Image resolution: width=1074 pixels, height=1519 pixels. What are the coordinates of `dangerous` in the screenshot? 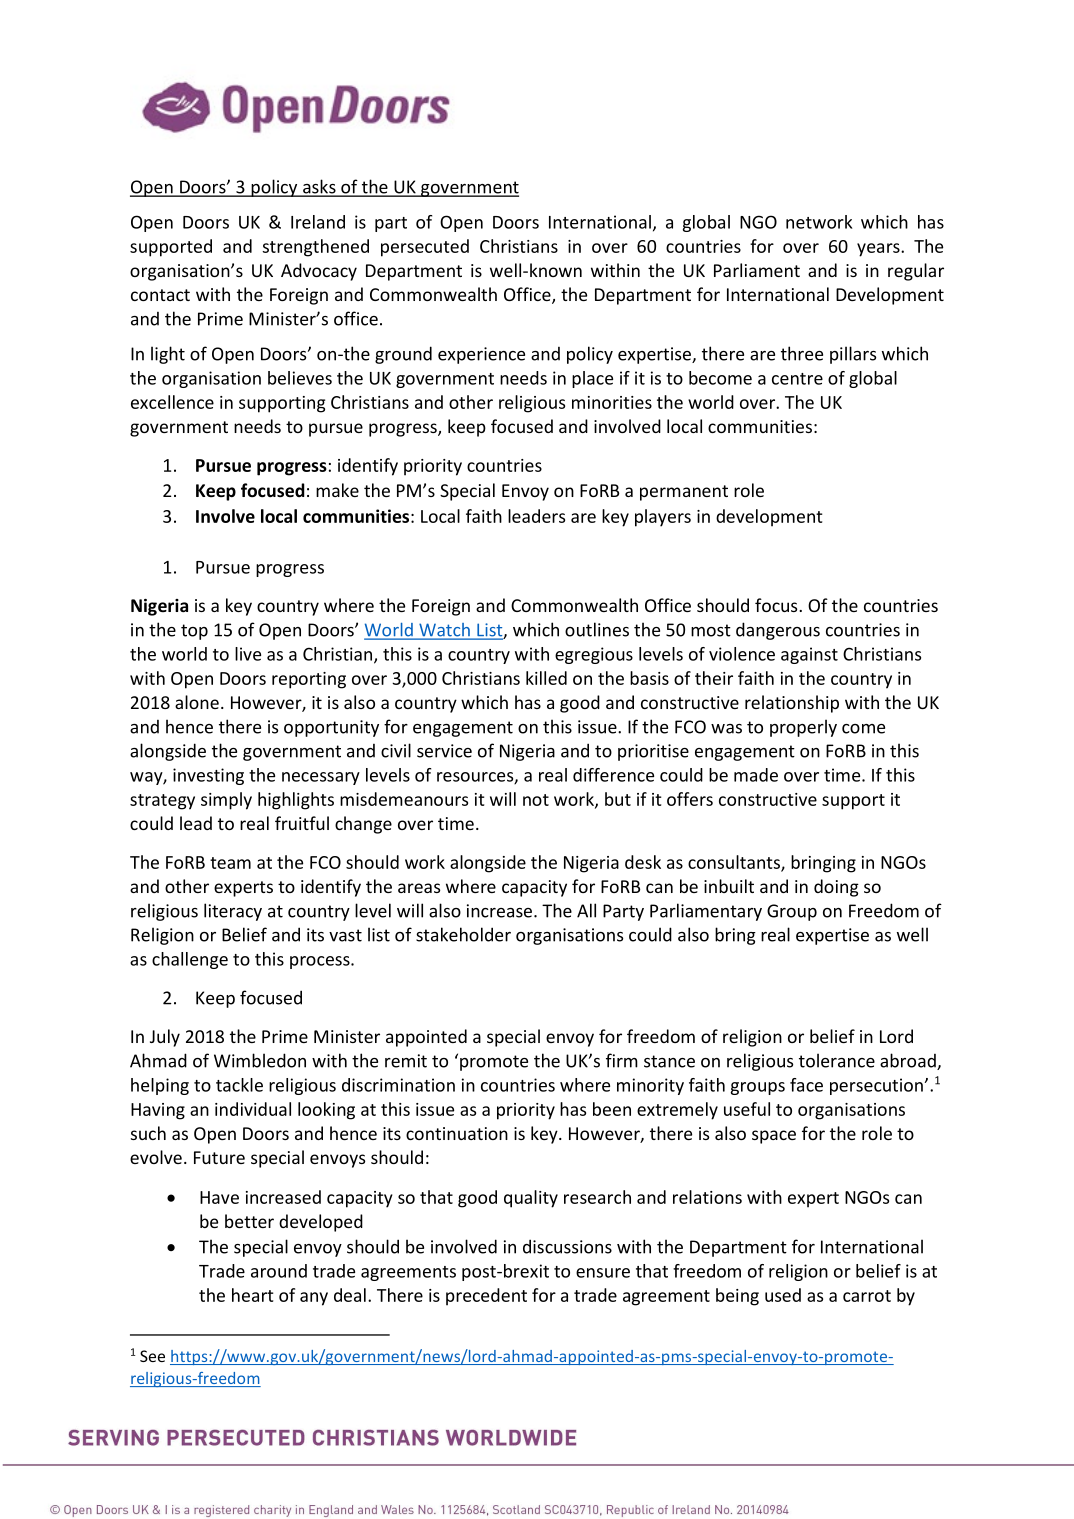 It's located at (778, 631).
